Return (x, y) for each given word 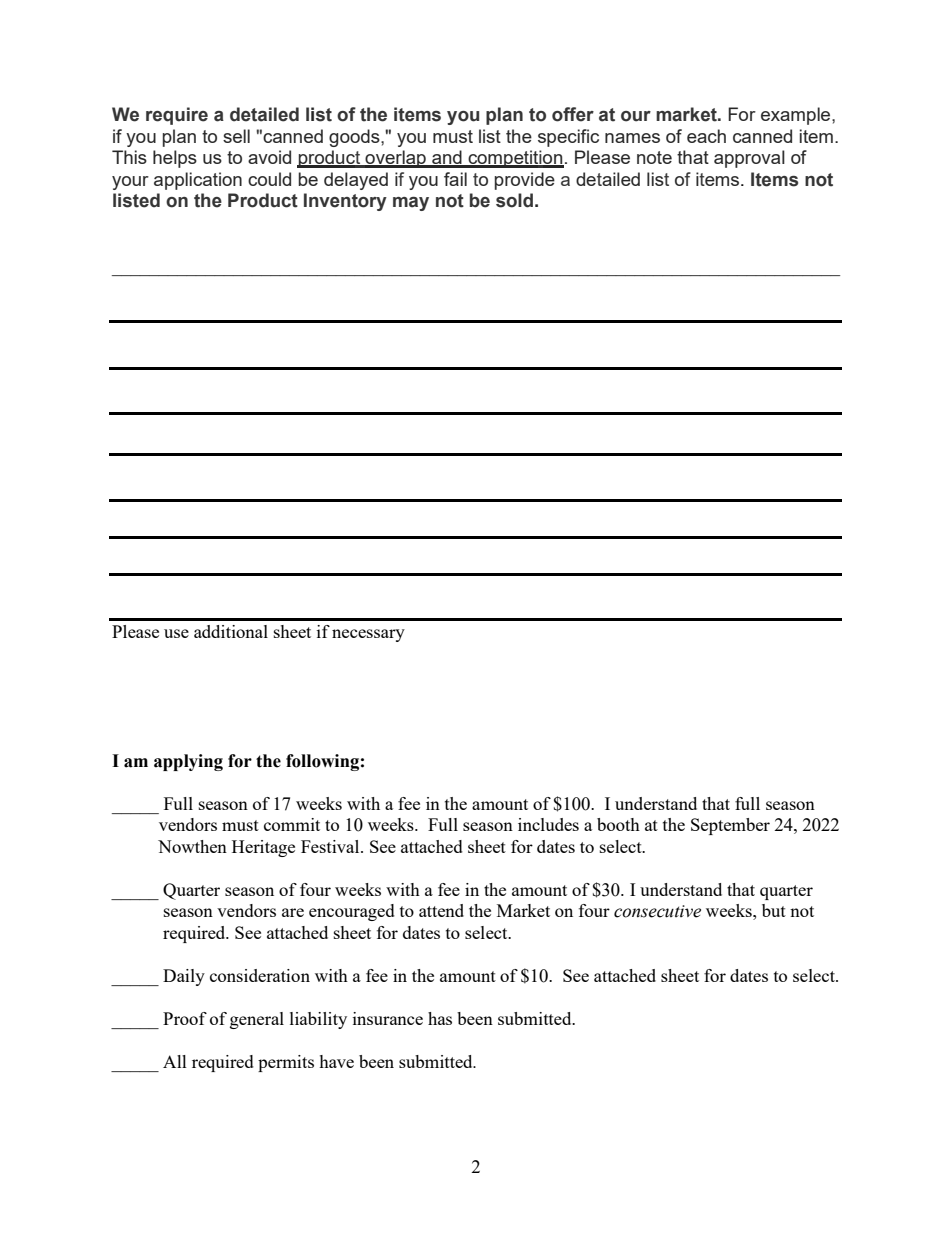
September (730, 826)
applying (188, 762)
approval (749, 159)
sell (236, 136)
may (411, 204)
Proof (185, 1018)
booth (618, 824)
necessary (368, 635)
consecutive (657, 911)
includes (548, 824)
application (198, 181)
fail (455, 179)
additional (231, 631)
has (440, 1018)
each (706, 136)
